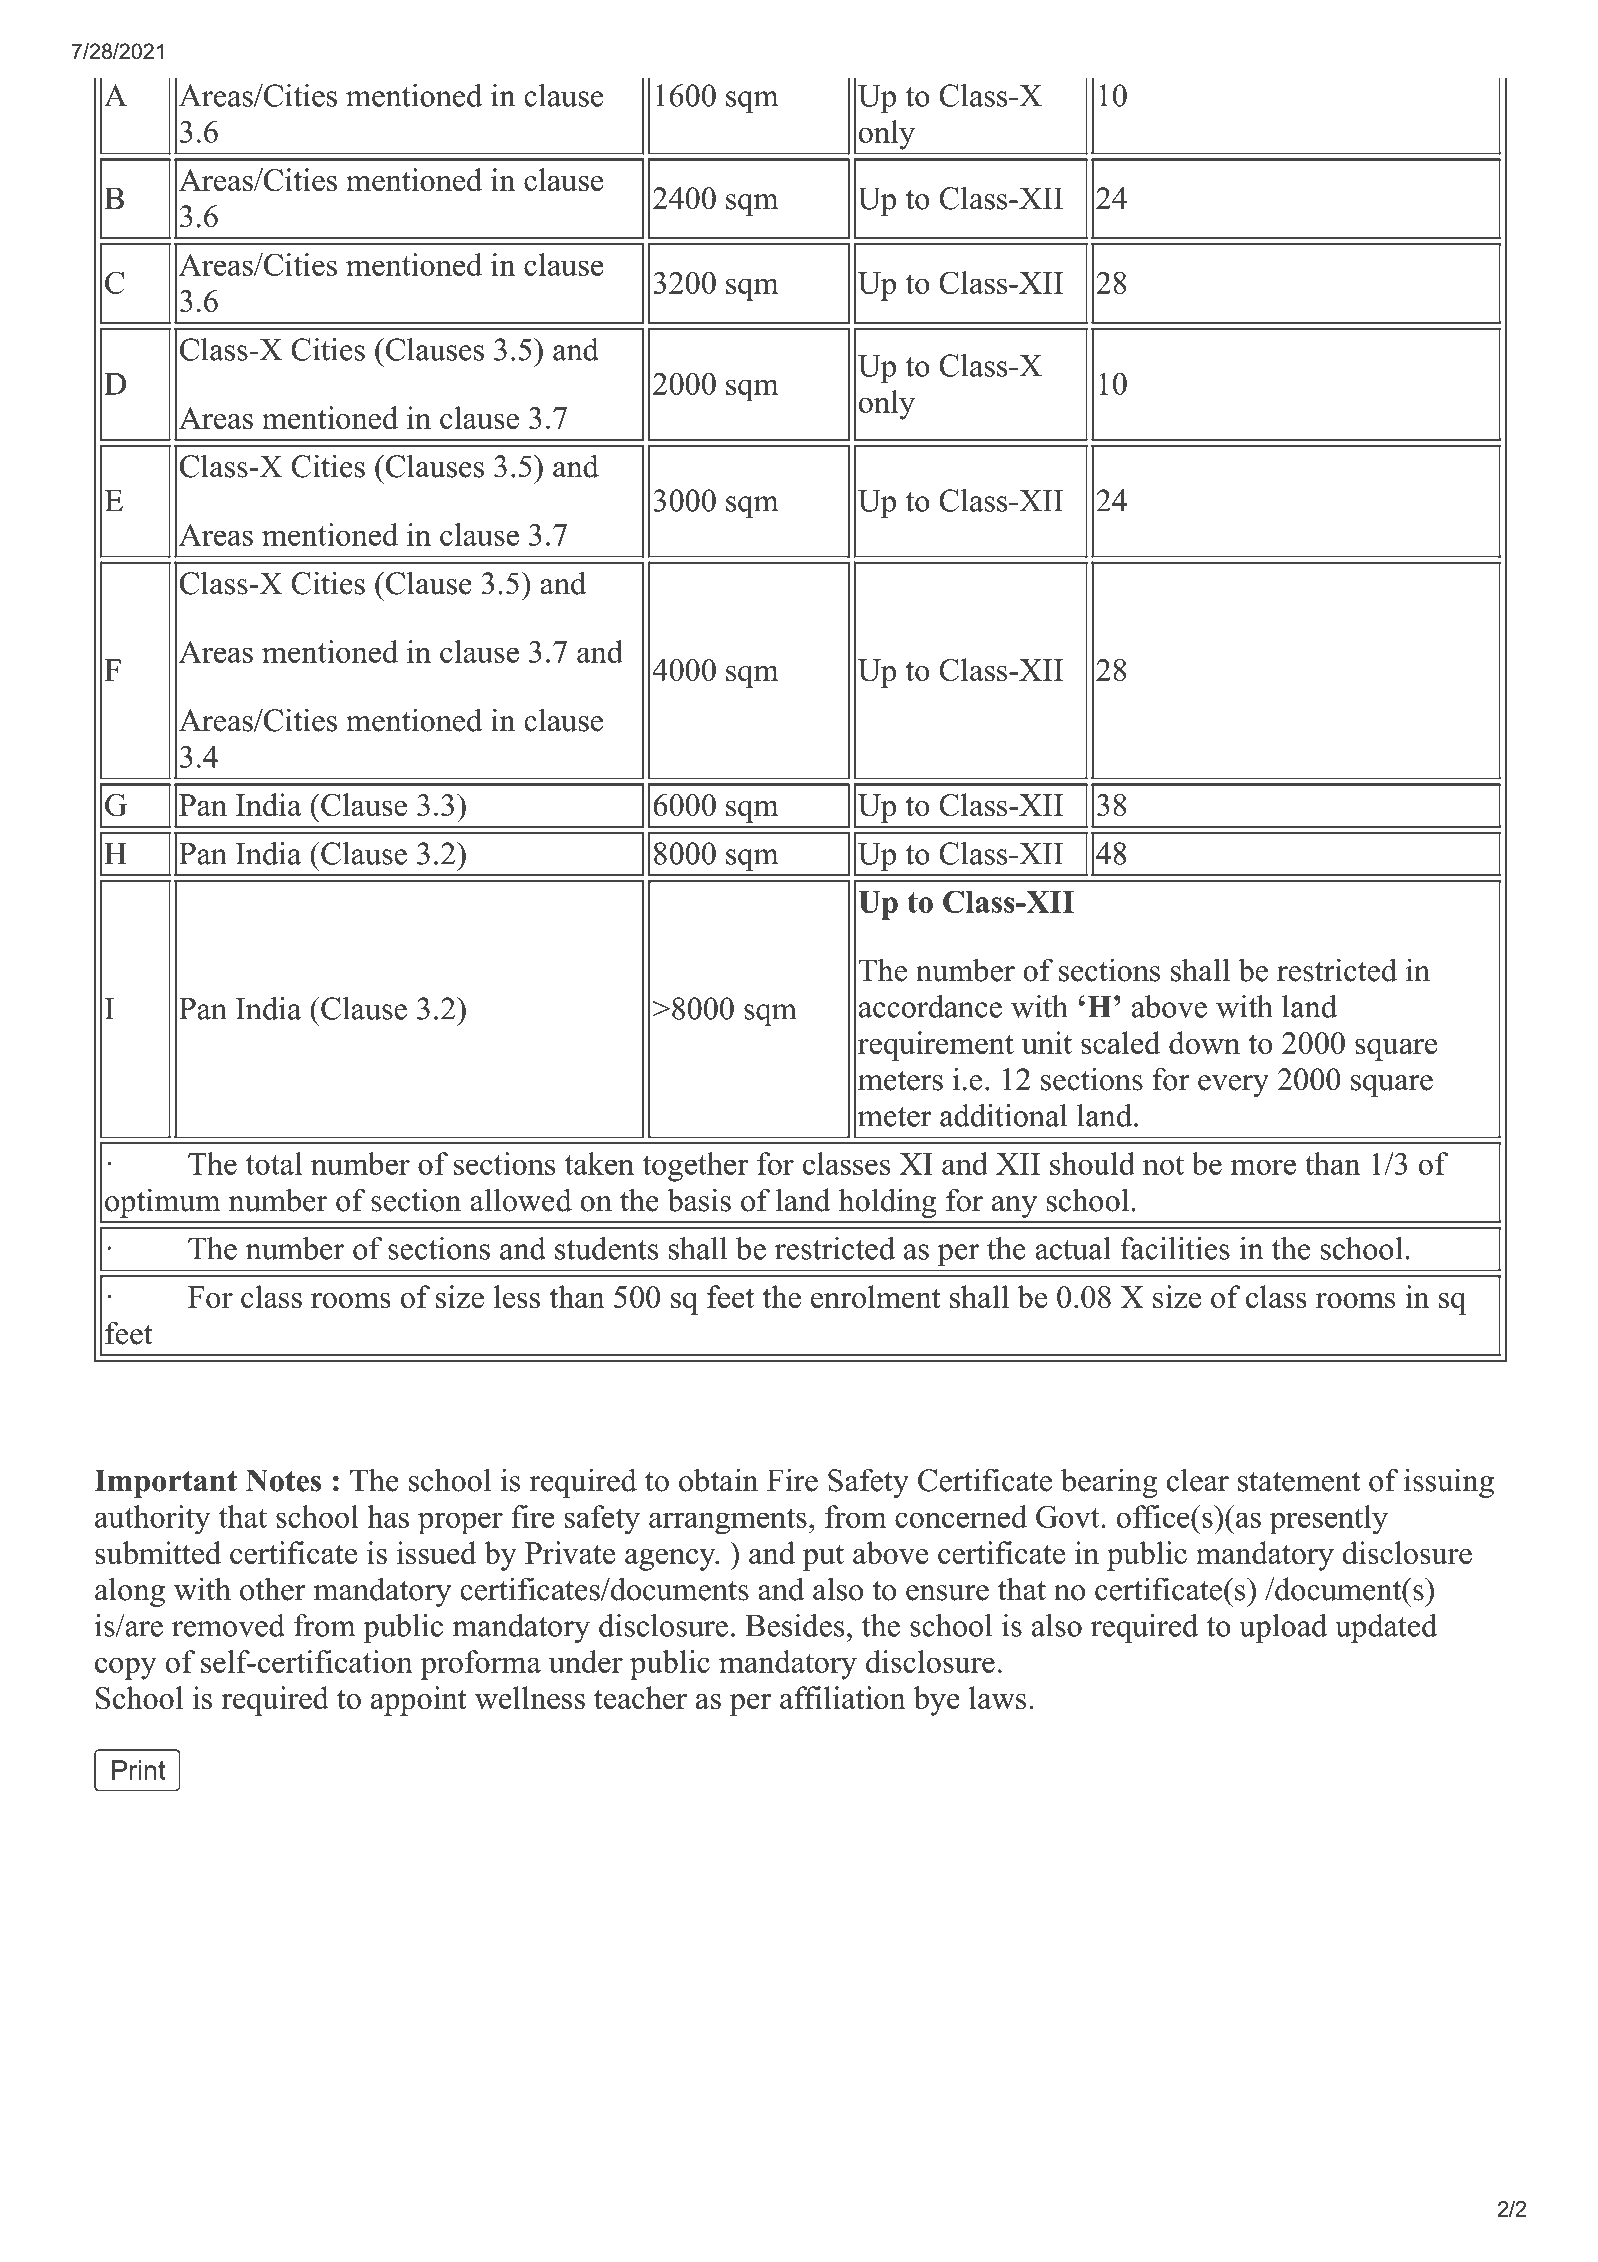 Image resolution: width=1598 pixels, height=2262 pixels. Describe the element at coordinates (997, 1697) in the page. I see `laws` at that location.
